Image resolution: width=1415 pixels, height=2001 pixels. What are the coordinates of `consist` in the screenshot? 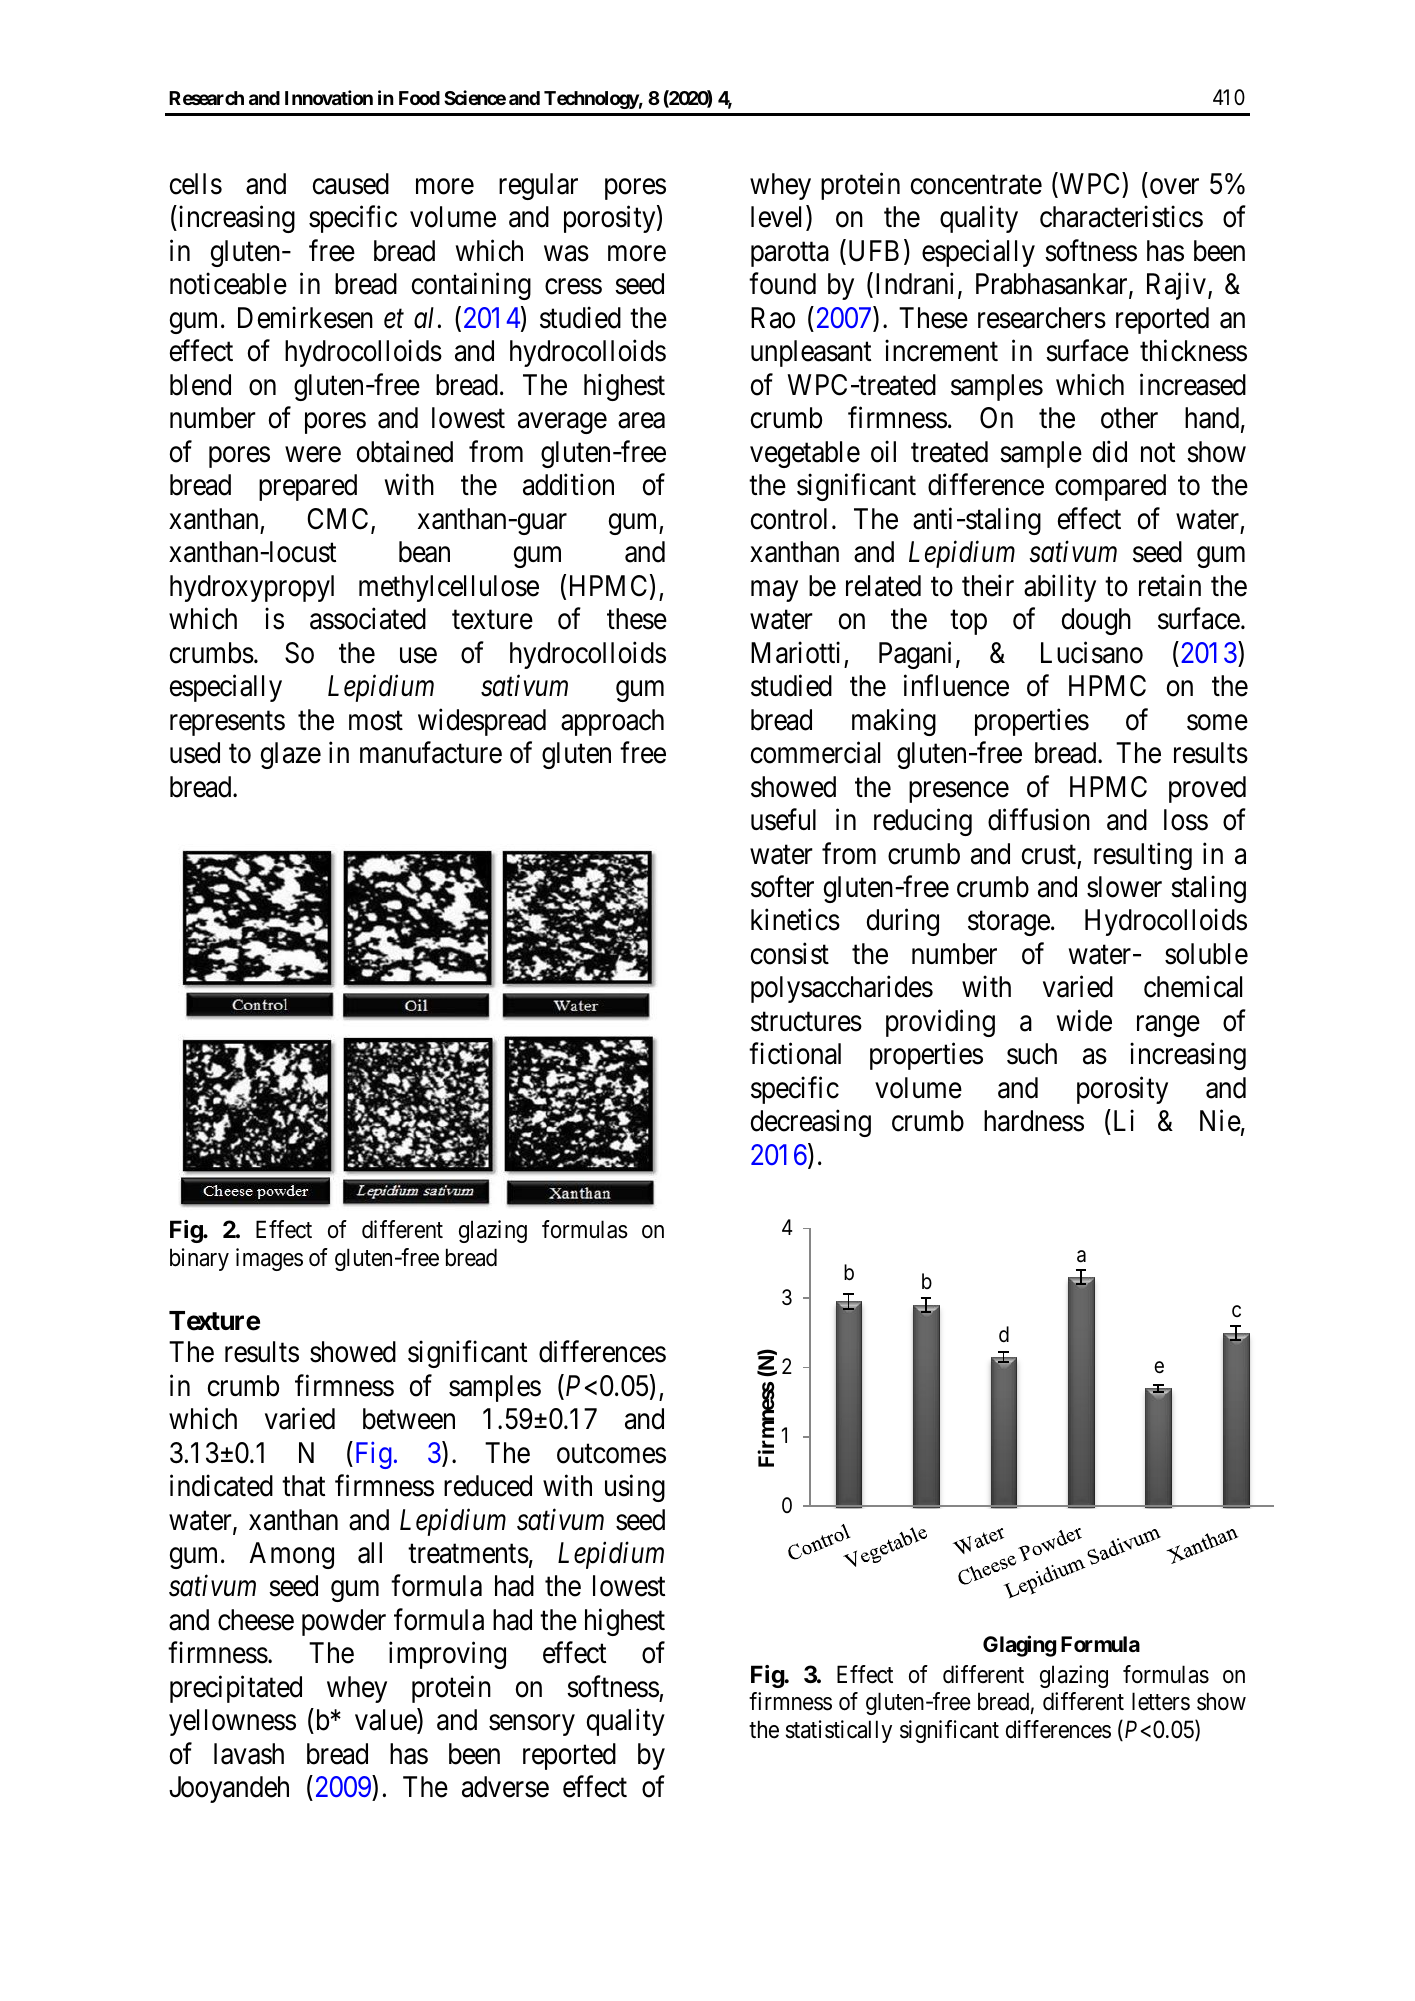 It's located at (790, 954).
